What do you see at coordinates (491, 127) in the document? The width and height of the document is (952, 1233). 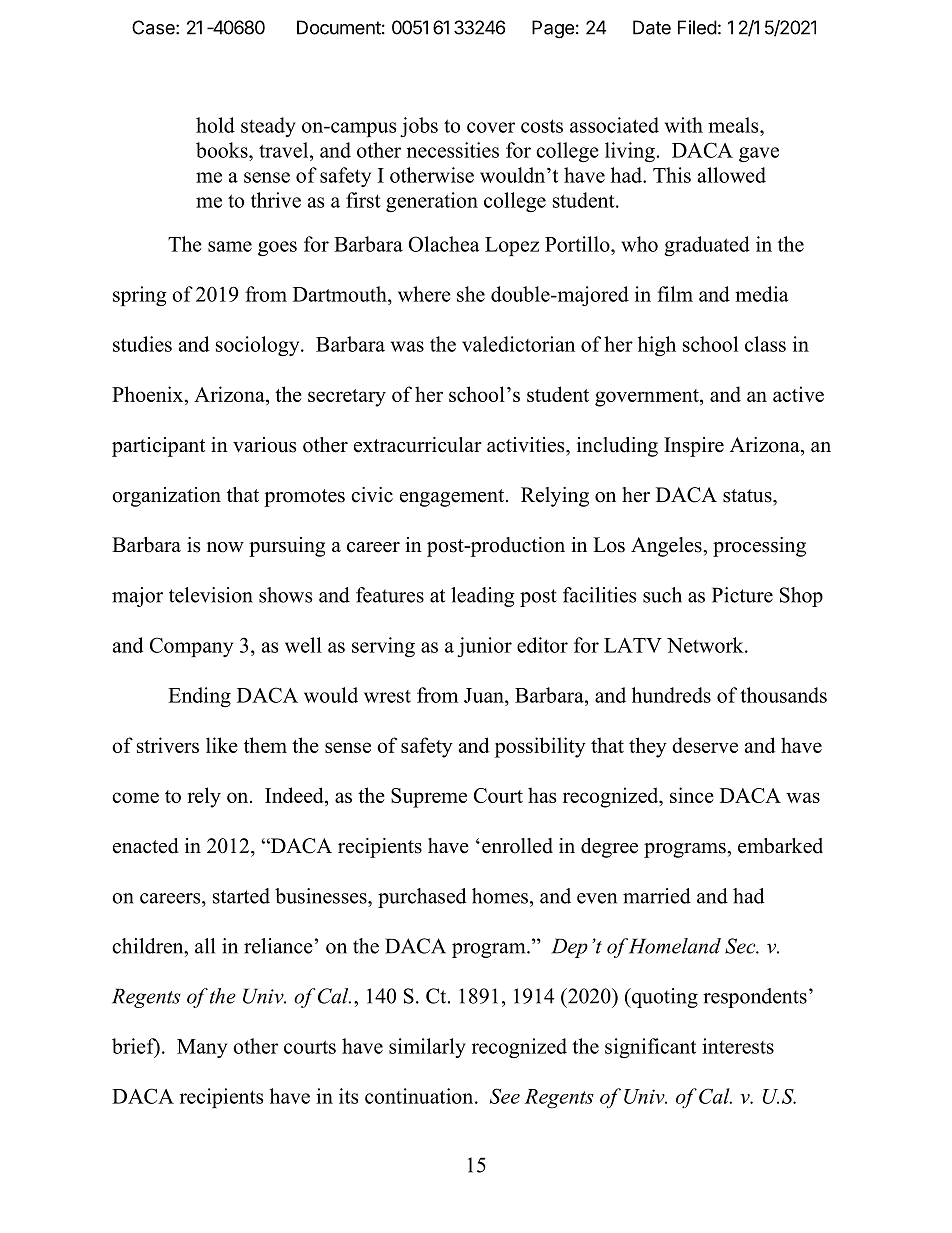 I see `cover` at bounding box center [491, 127].
